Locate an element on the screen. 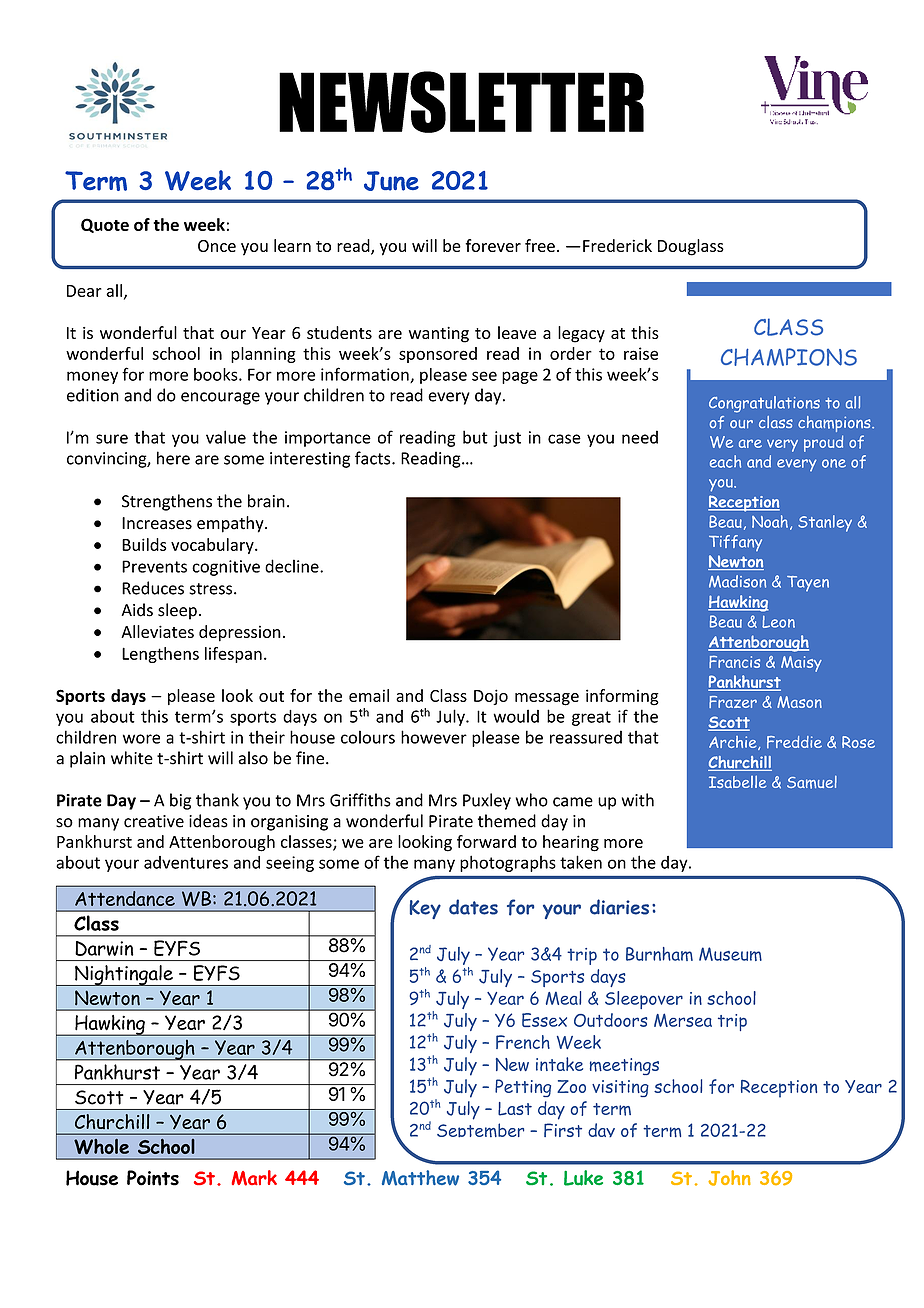  Alleviates is located at coordinates (157, 631).
